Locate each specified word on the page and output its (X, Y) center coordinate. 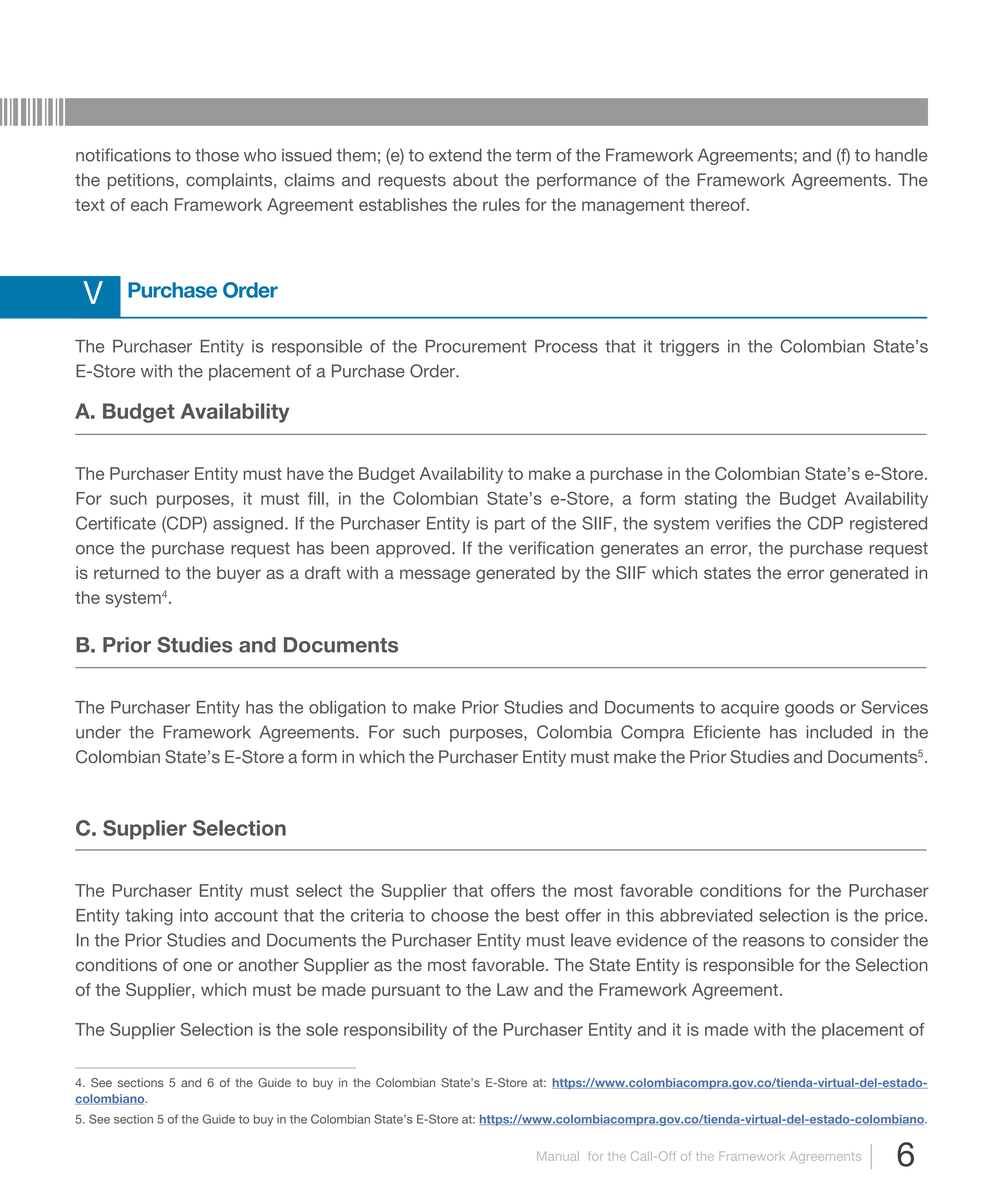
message (435, 576)
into (194, 915)
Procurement (476, 346)
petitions (141, 181)
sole (322, 1029)
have (305, 473)
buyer (239, 574)
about (475, 180)
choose (460, 915)
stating (711, 500)
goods (809, 709)
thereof (719, 204)
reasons (774, 942)
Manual (558, 1156)
